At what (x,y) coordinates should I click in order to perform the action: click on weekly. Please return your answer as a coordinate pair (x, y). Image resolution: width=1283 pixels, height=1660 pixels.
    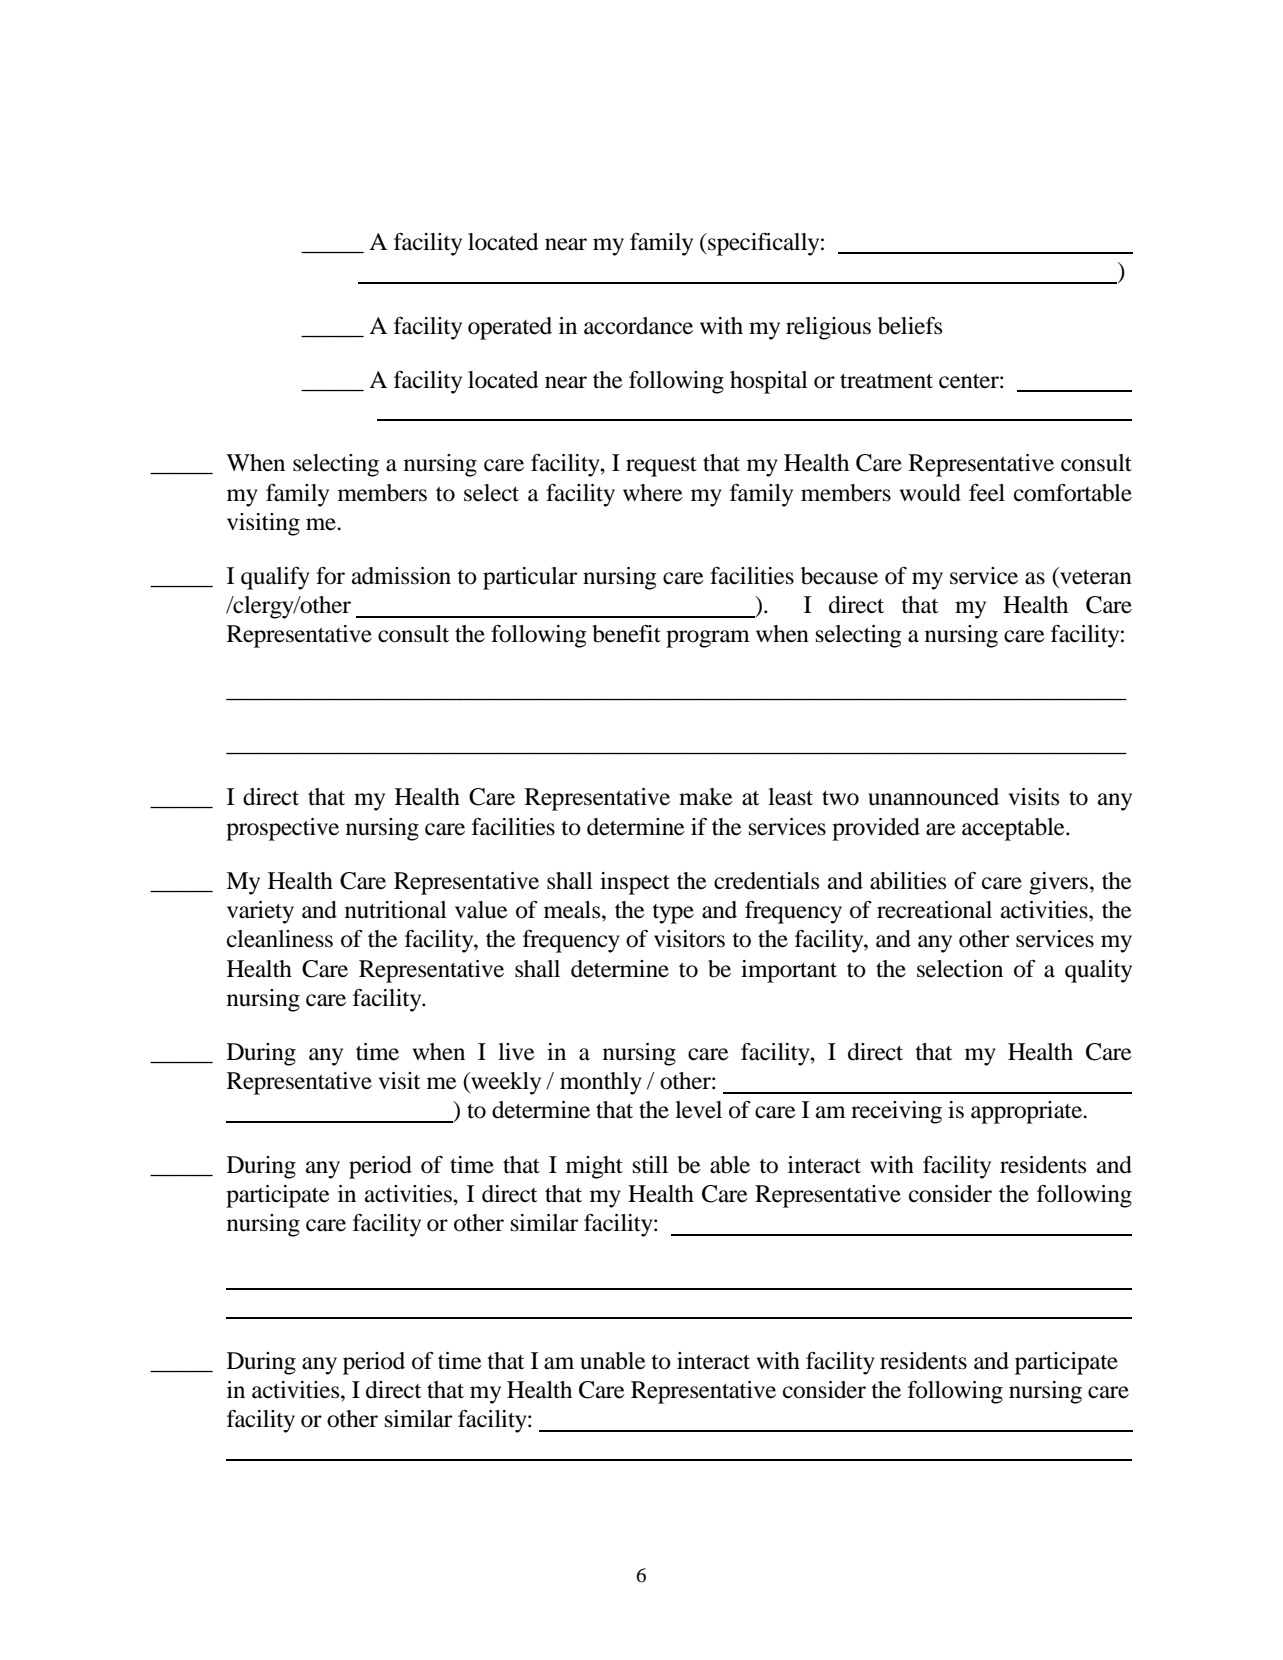
    Looking at the image, I should click on (505, 1083).
